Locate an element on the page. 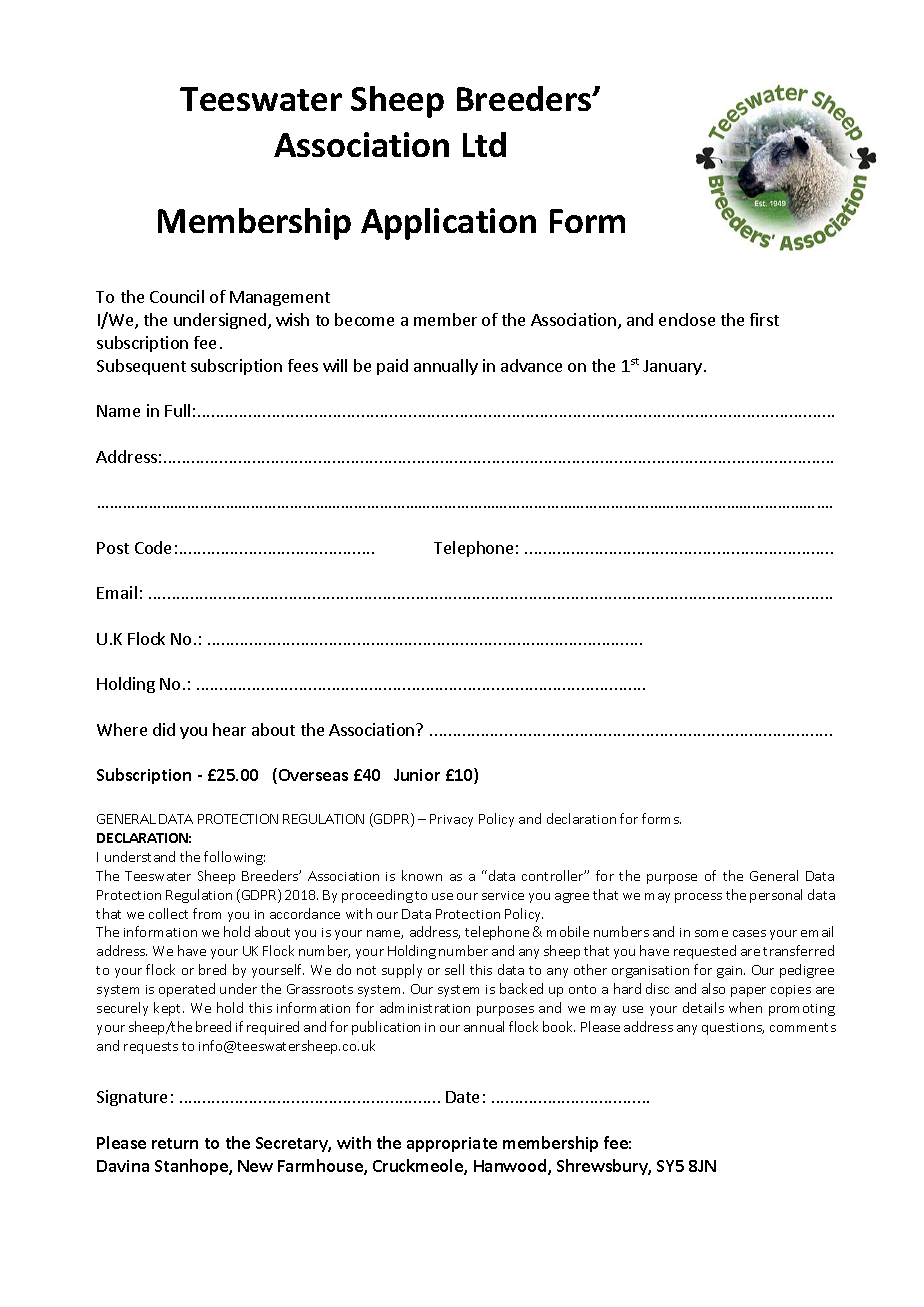  return is located at coordinates (175, 1143).
